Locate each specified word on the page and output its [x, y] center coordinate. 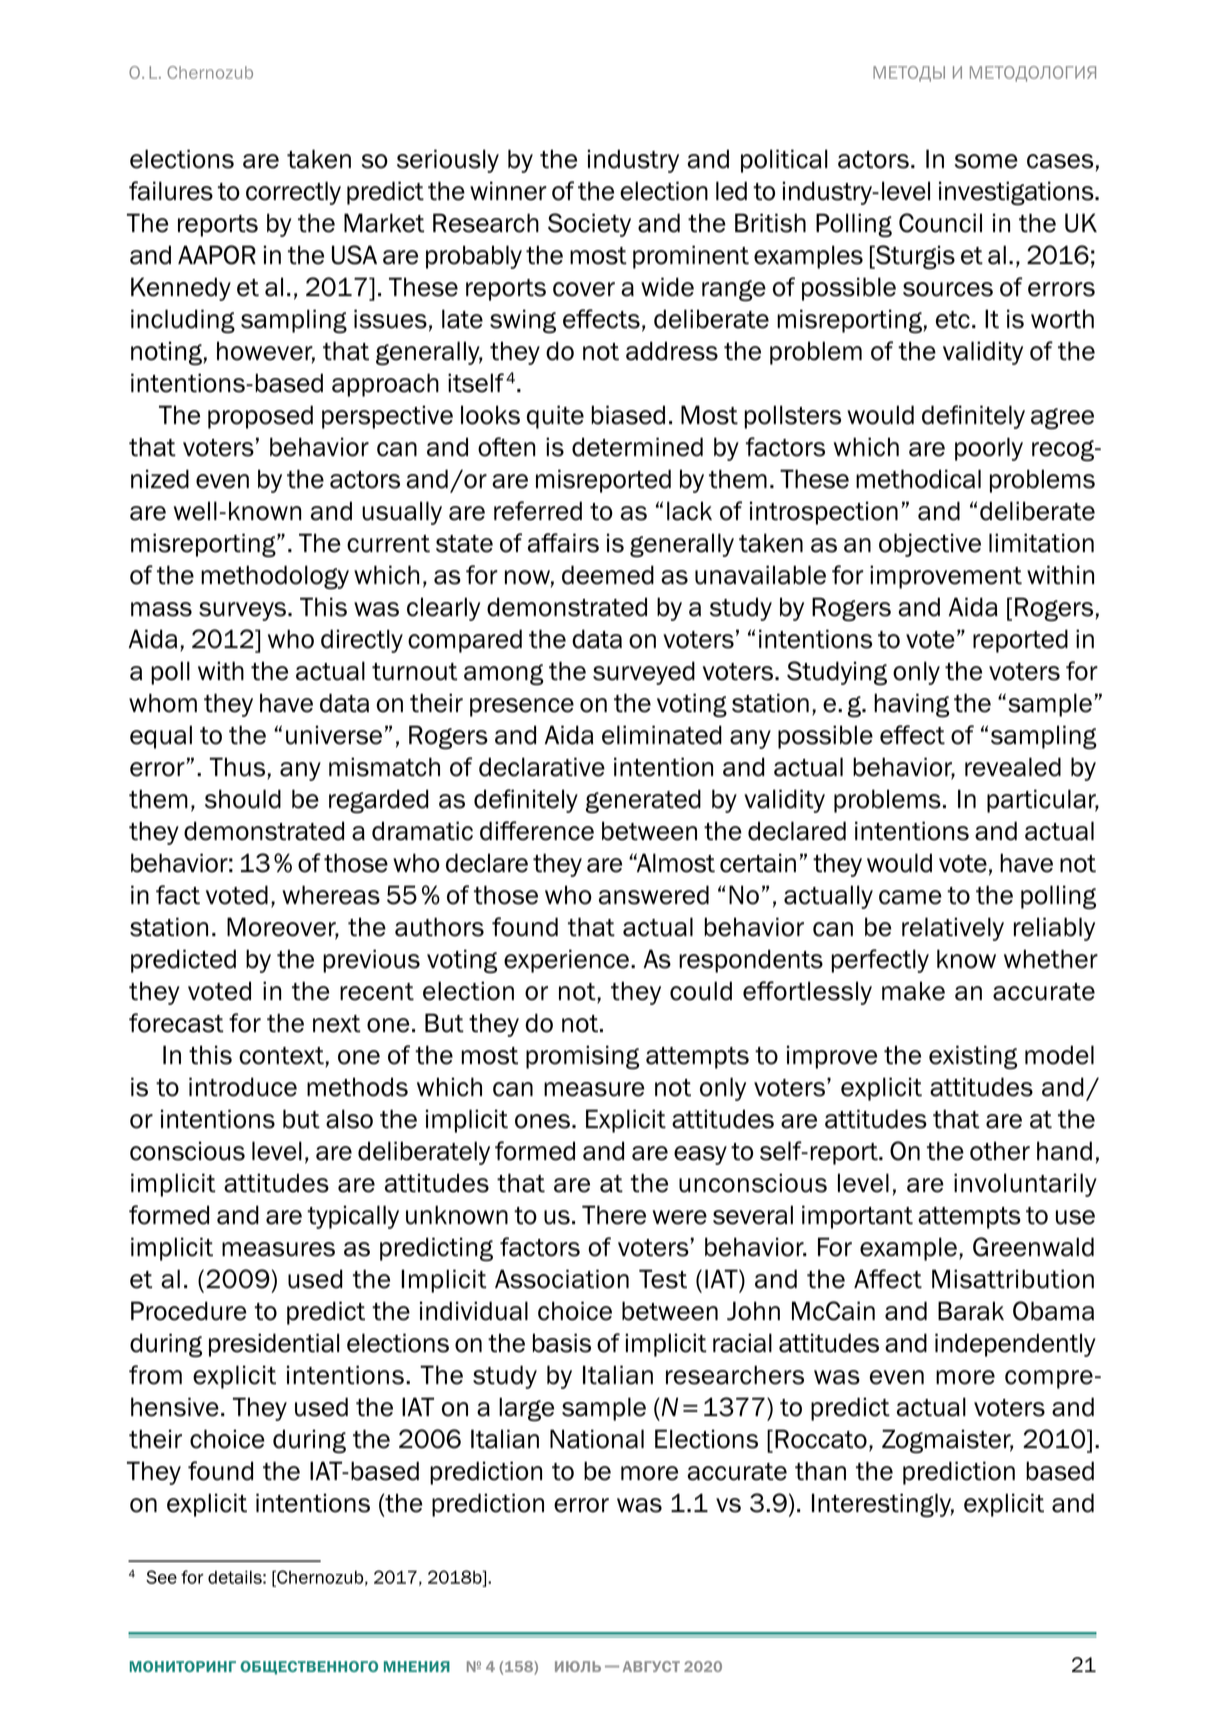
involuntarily [1025, 1185]
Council [940, 223]
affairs [563, 543]
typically [353, 1217]
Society [589, 225]
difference [537, 831]
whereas [331, 895]
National [597, 1439]
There [614, 1215]
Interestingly [883, 1505]
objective [930, 545]
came [910, 897]
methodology [275, 577]
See [161, 1577]
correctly [293, 193]
